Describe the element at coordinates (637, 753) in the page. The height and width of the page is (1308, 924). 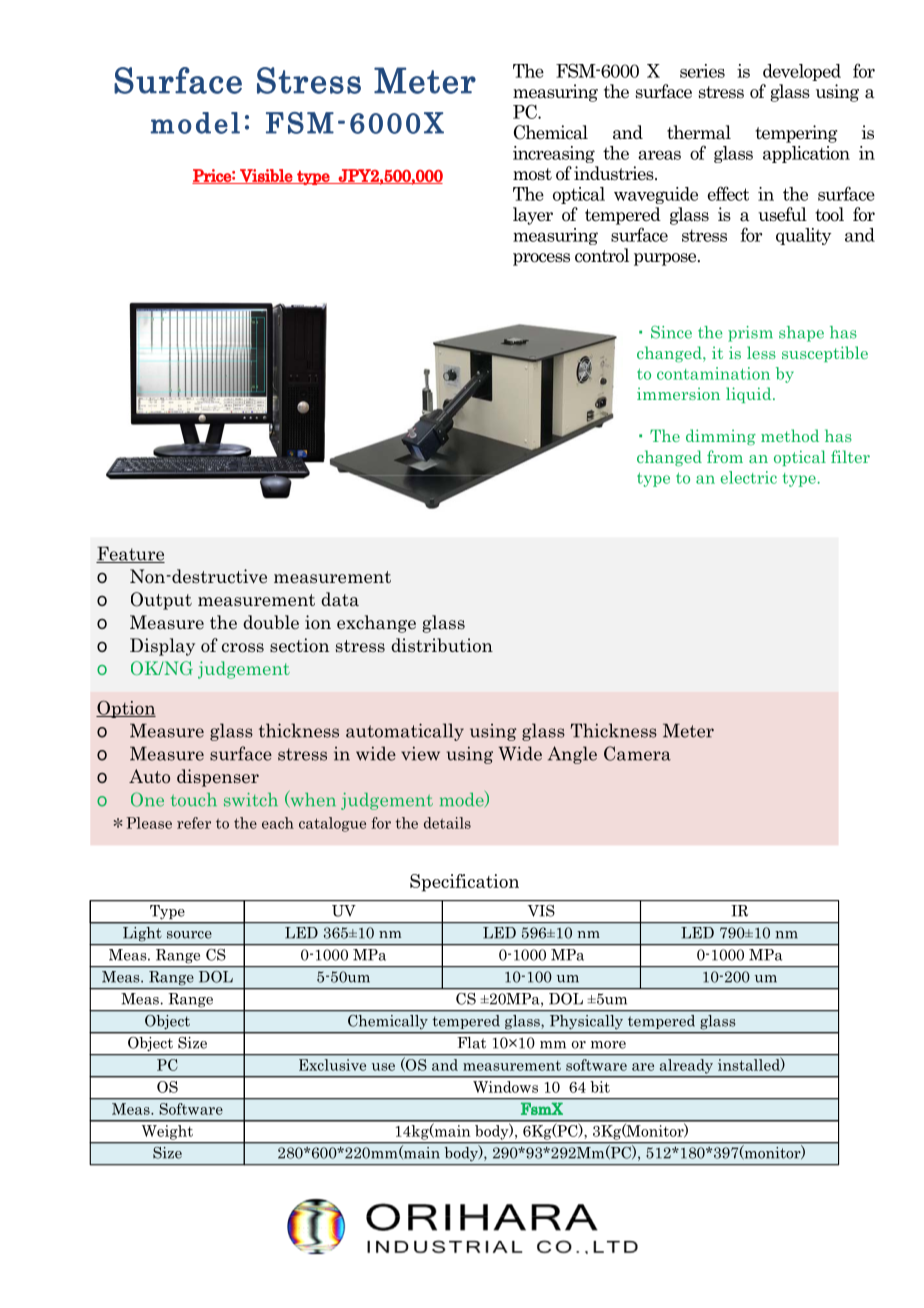
I see `Camera` at that location.
